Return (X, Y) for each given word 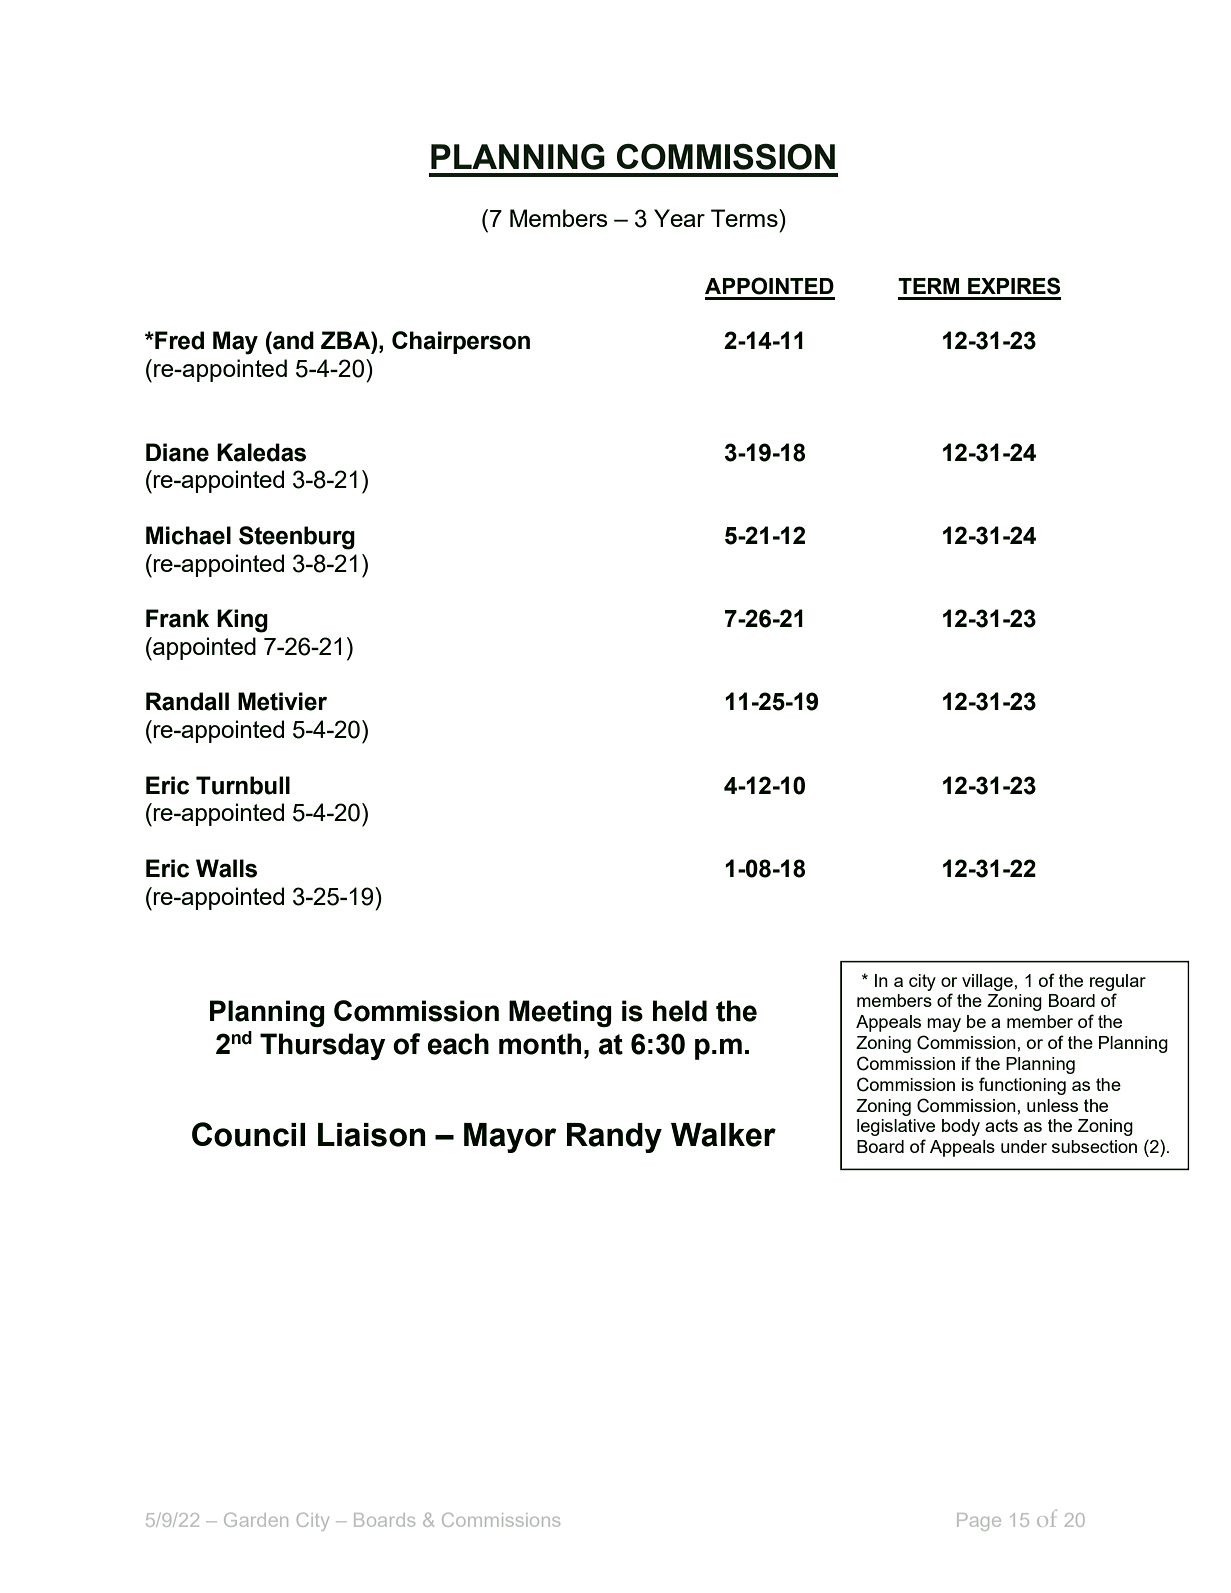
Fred (178, 340)
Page (979, 1522)
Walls (226, 868)
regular (1118, 982)
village (987, 982)
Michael (188, 535)
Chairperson (461, 342)
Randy (614, 1138)
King (242, 621)
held (680, 1011)
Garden (256, 1520)
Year (679, 218)
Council (248, 1134)
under (1024, 1146)
